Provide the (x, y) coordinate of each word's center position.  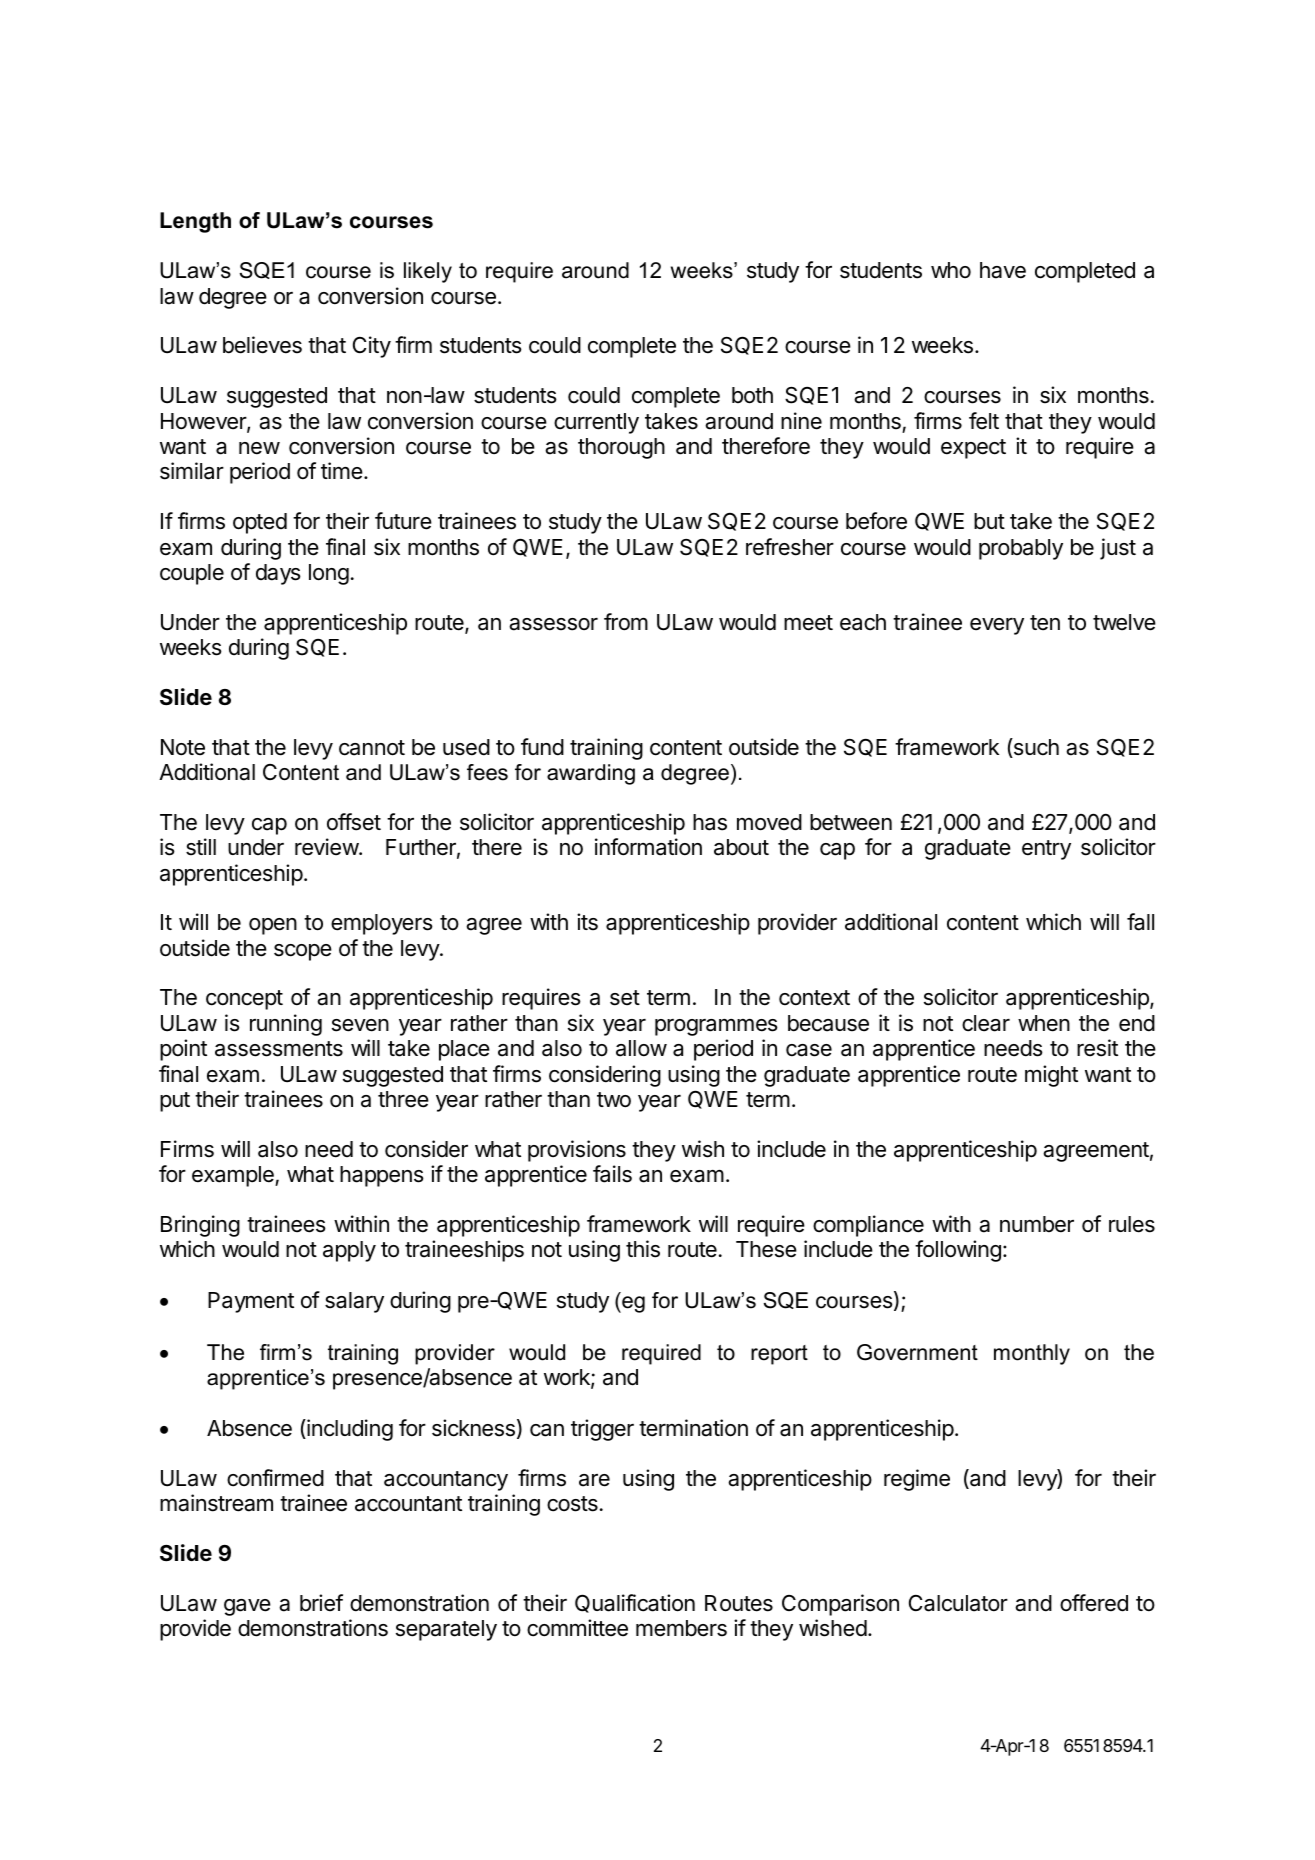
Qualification (635, 1603)
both (752, 395)
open (273, 926)
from (626, 622)
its (587, 922)
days (278, 574)
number (1037, 1224)
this (643, 1249)
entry (1046, 850)
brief (321, 1603)
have (1003, 270)
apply (349, 1251)
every (997, 626)
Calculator (958, 1603)
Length (195, 222)
